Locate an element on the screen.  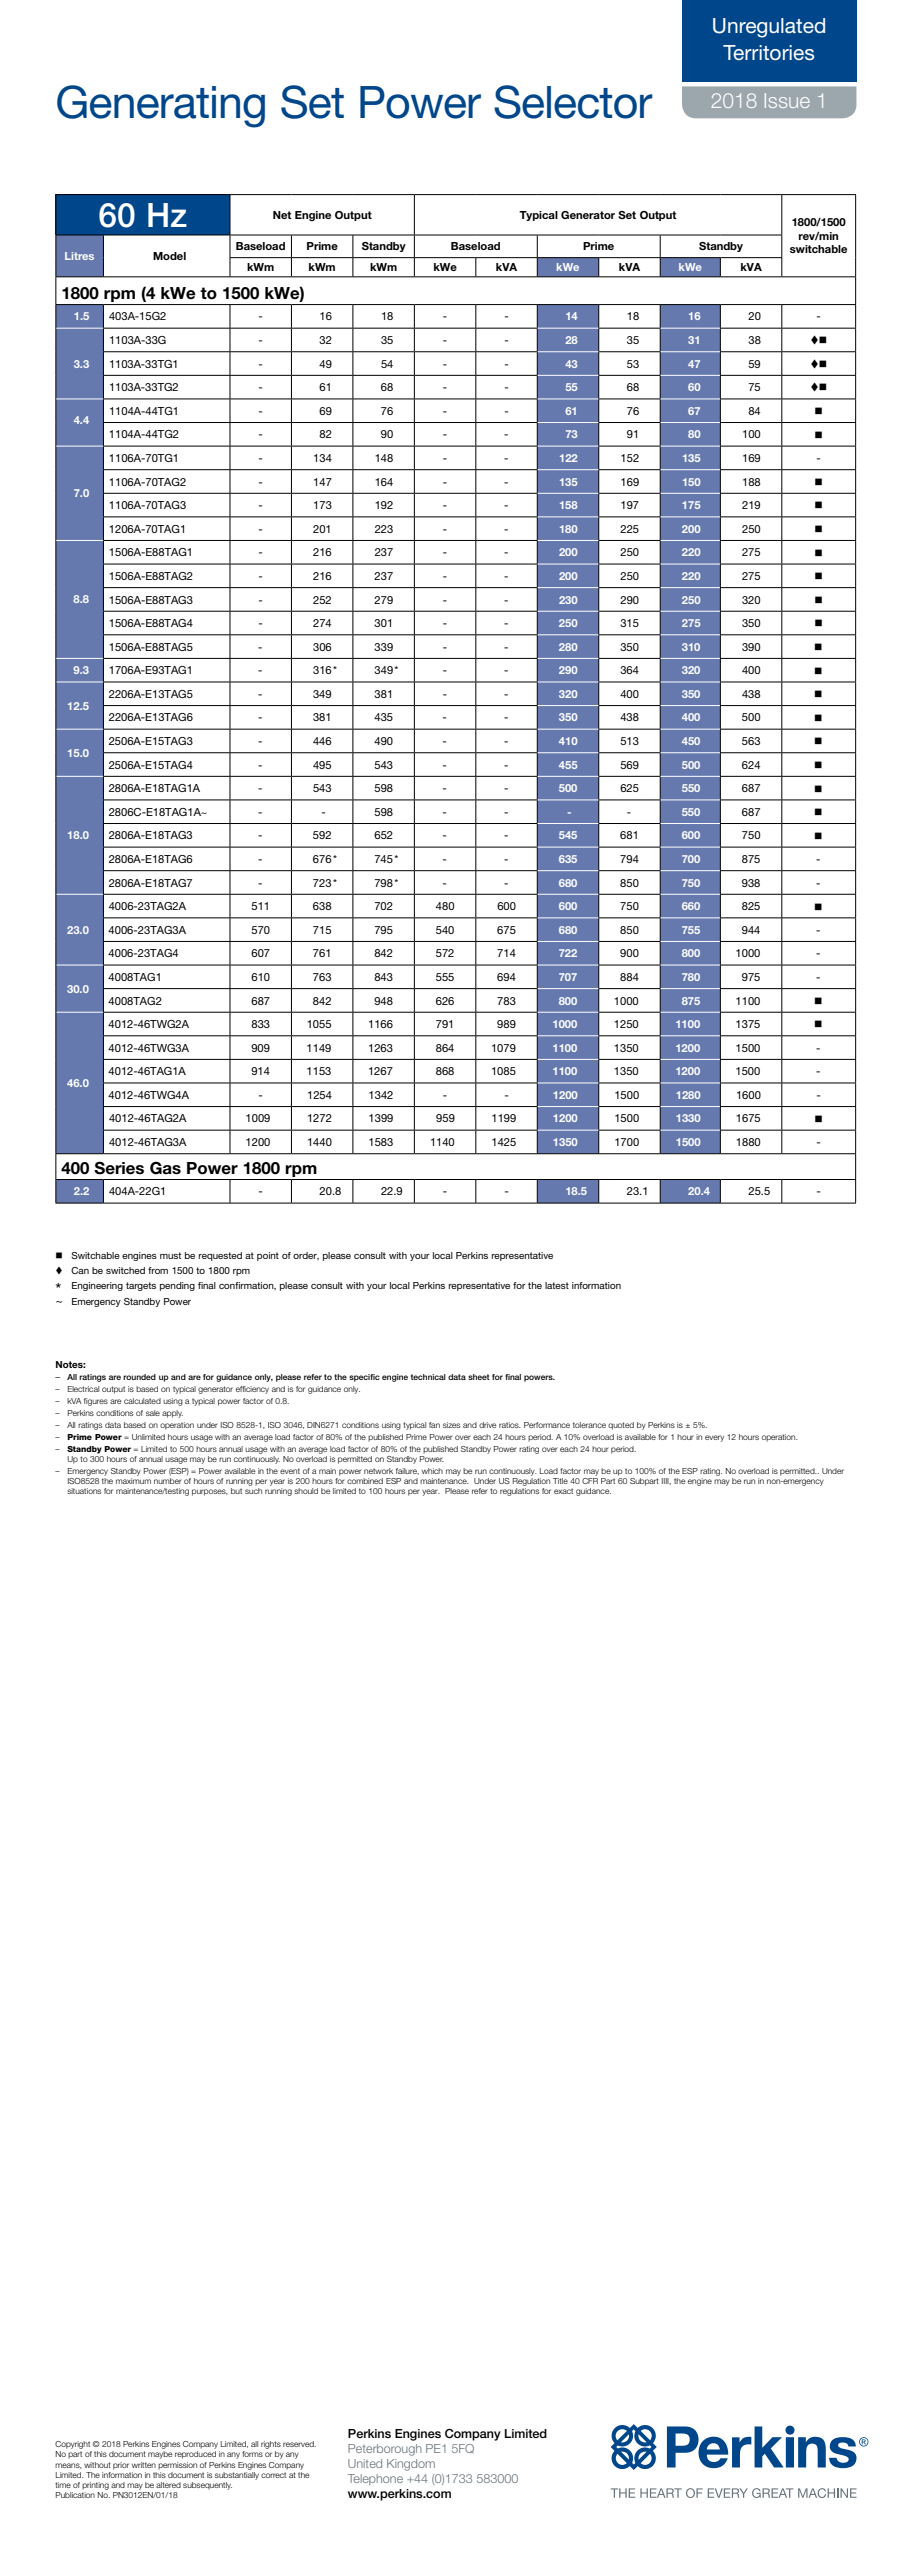
from is located at coordinates (158, 1270).
